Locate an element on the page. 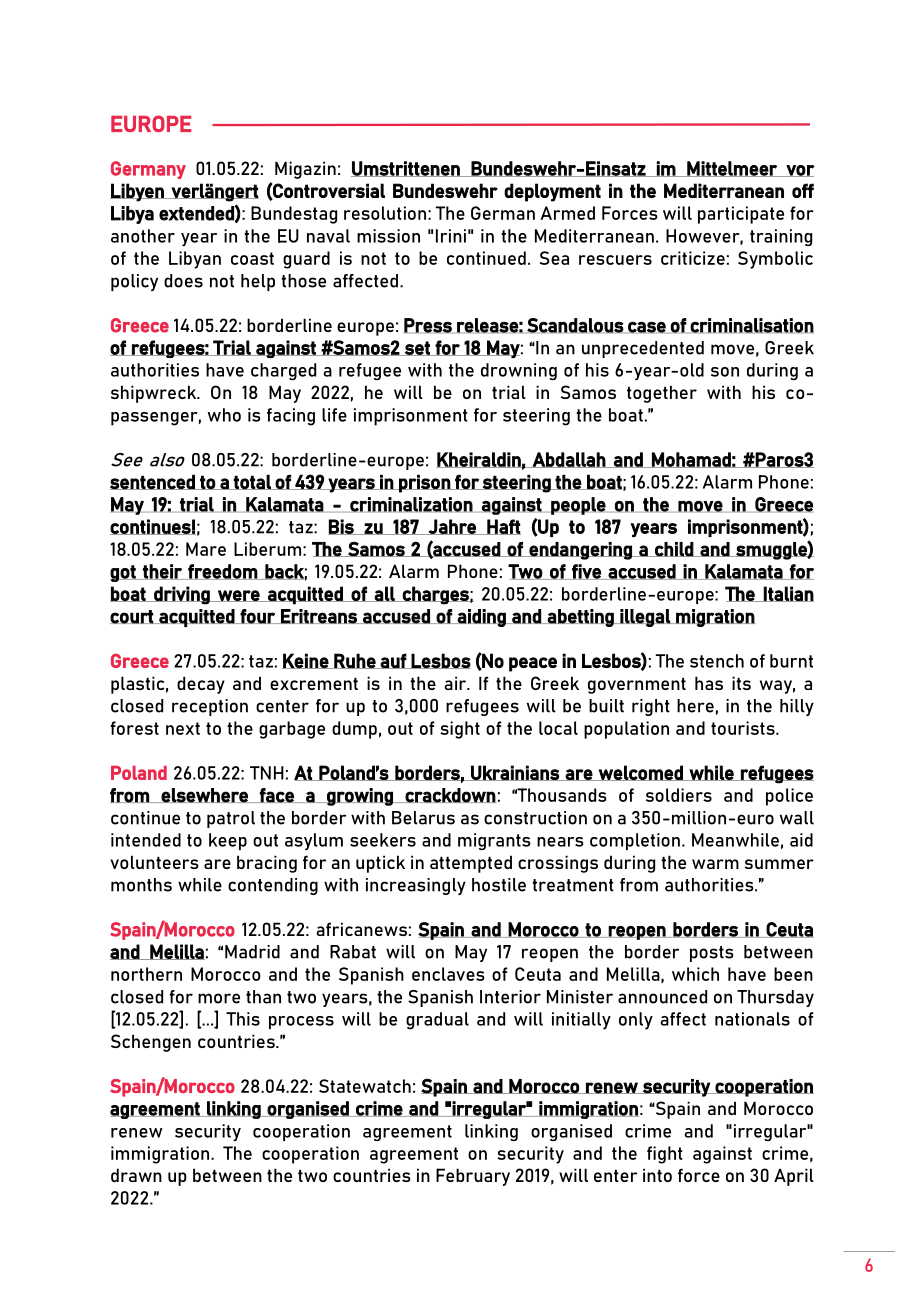  February is located at coordinates (473, 1177).
